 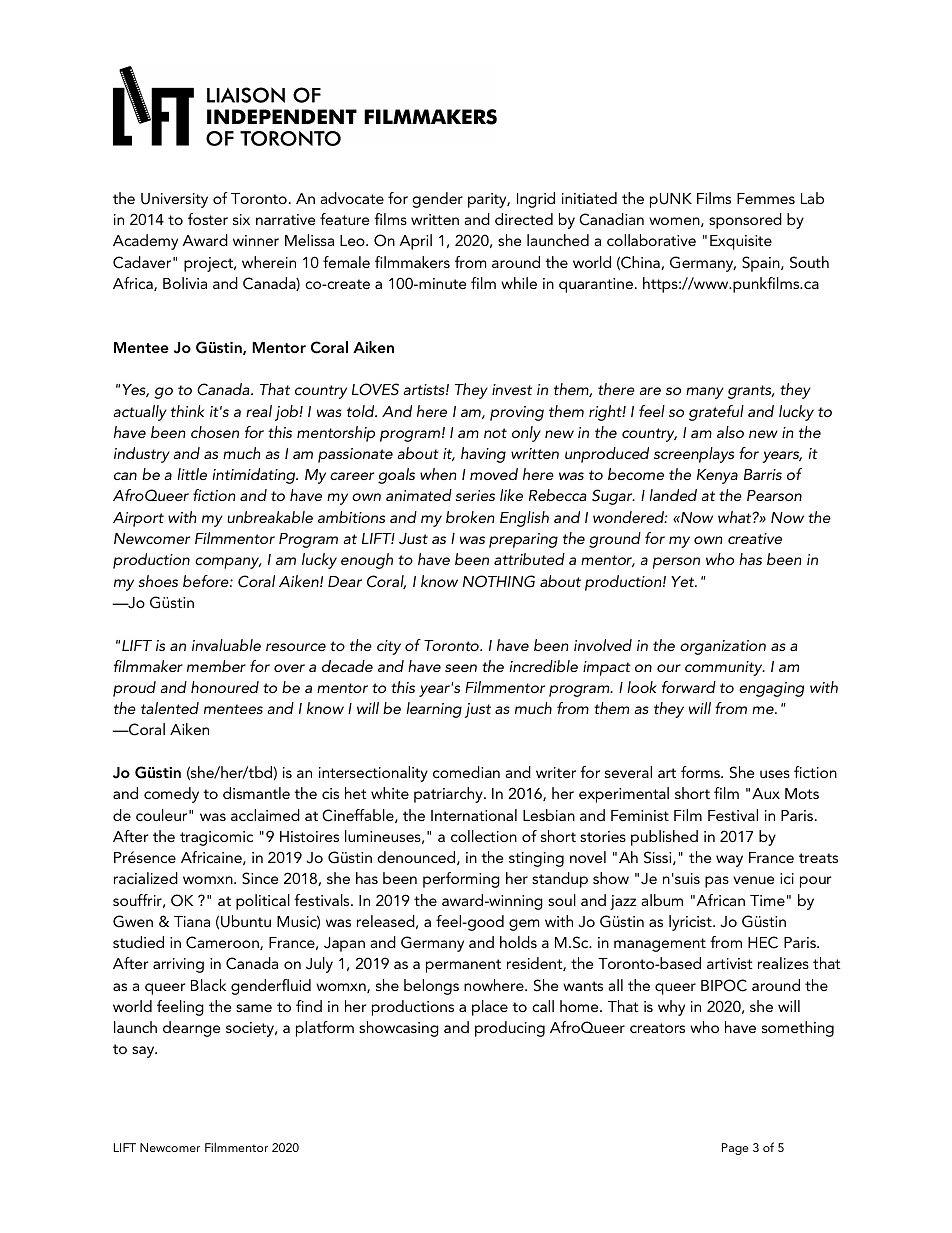 What do you see at coordinates (716, 413) in the image?
I see `grateful` at bounding box center [716, 413].
